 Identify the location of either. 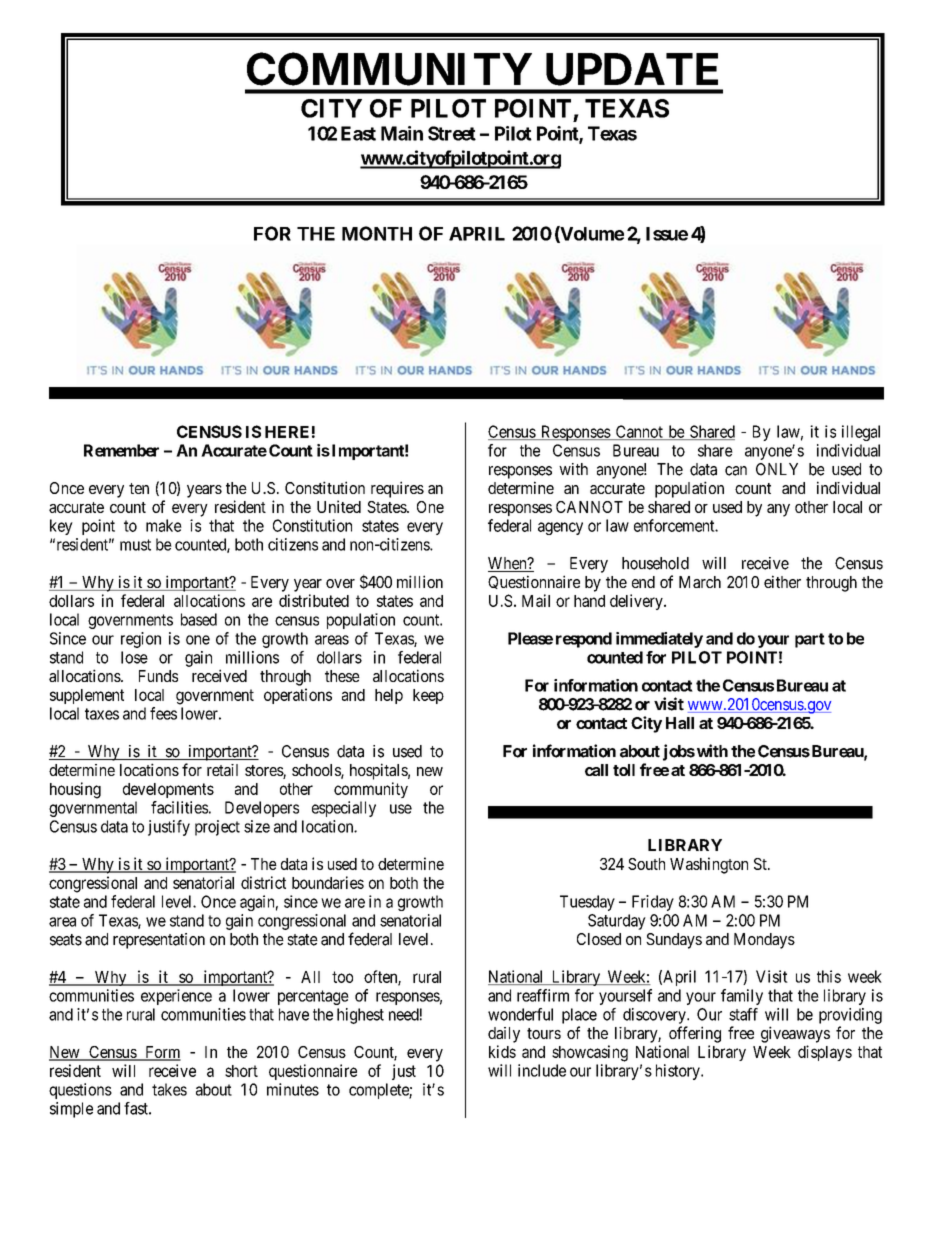
(782, 581).
